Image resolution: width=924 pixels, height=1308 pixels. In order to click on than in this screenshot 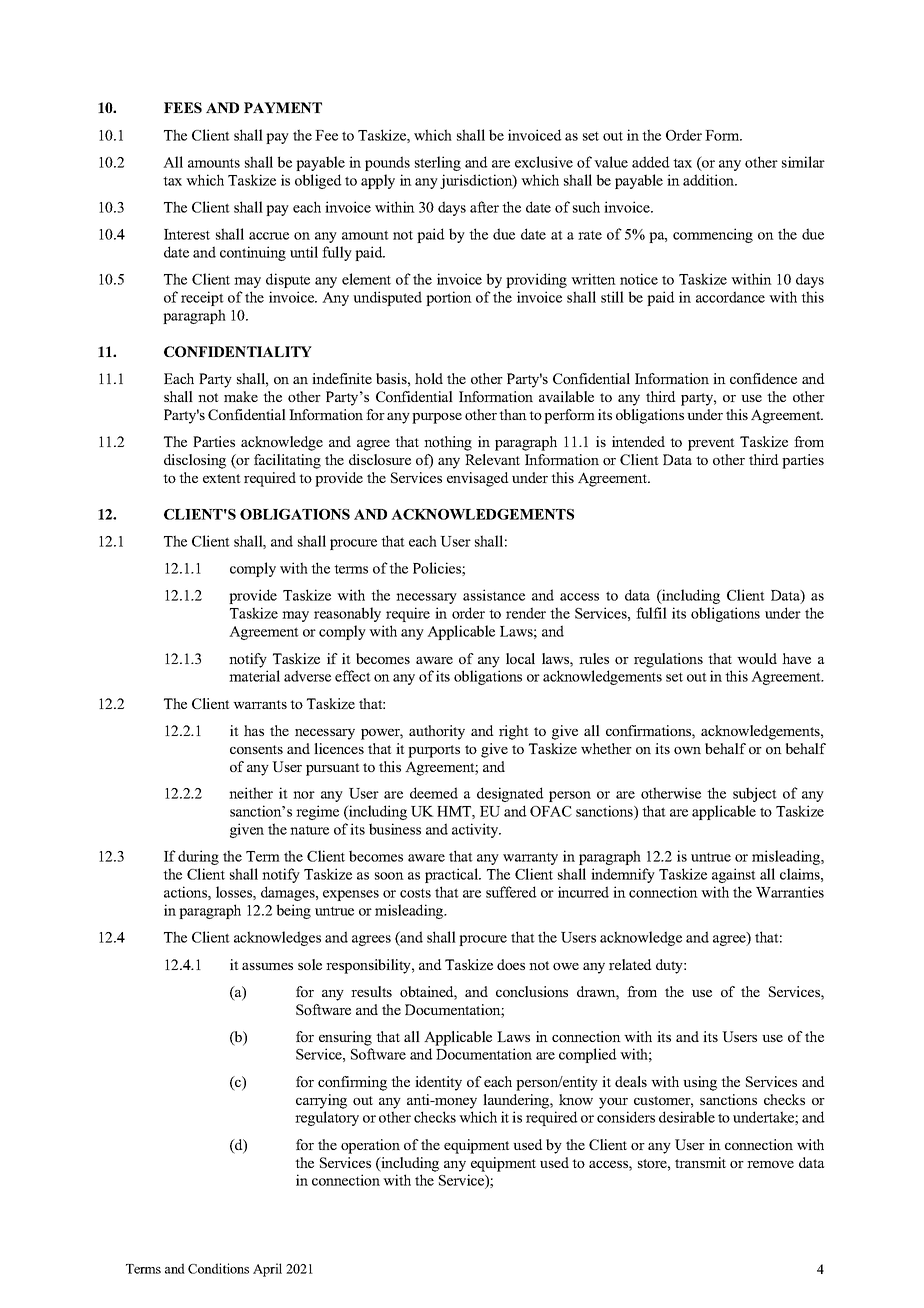, I will do `click(513, 414)`.
